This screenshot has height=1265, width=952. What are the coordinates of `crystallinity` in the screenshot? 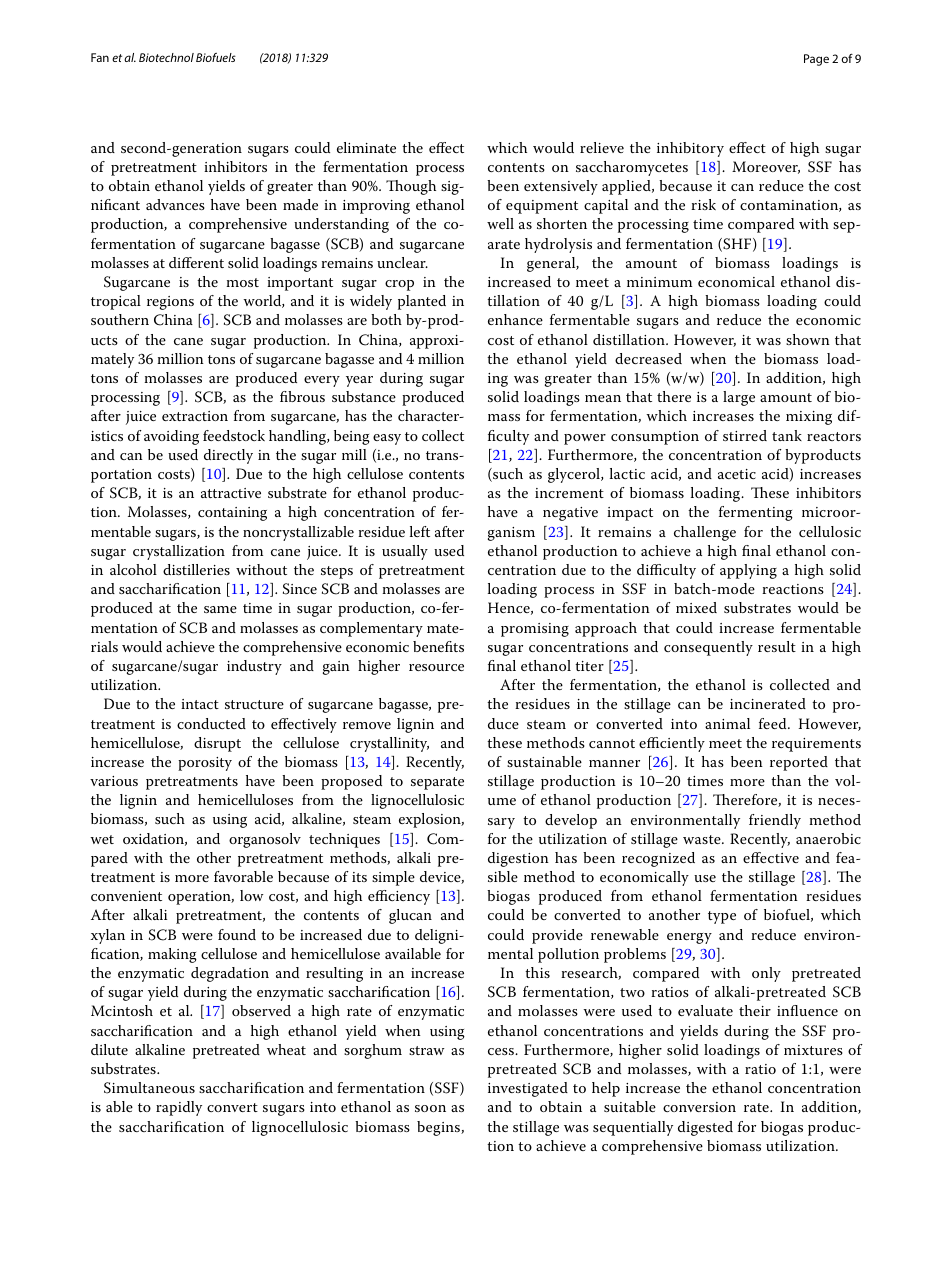 It's located at (389, 744).
